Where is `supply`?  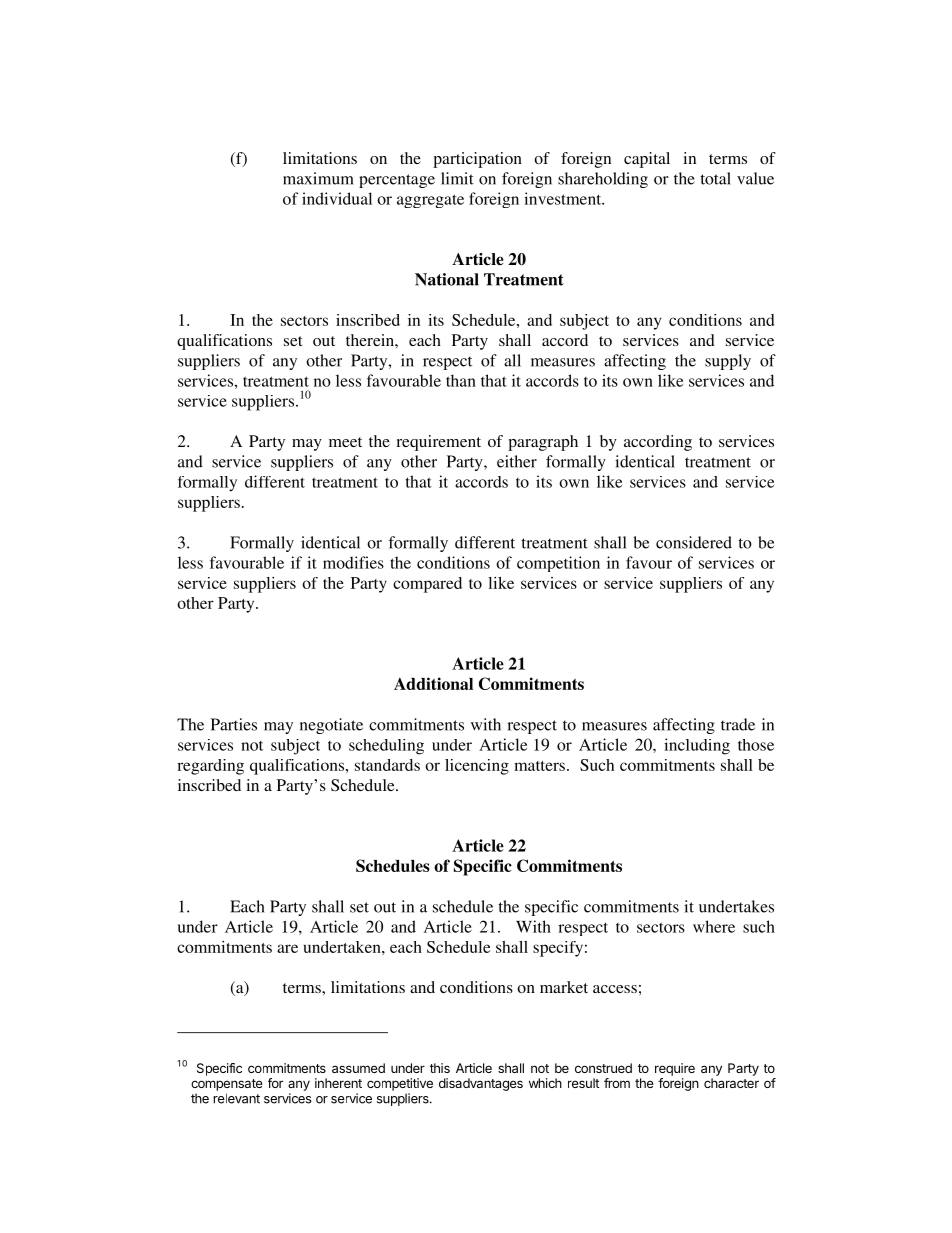 supply is located at coordinates (728, 362).
